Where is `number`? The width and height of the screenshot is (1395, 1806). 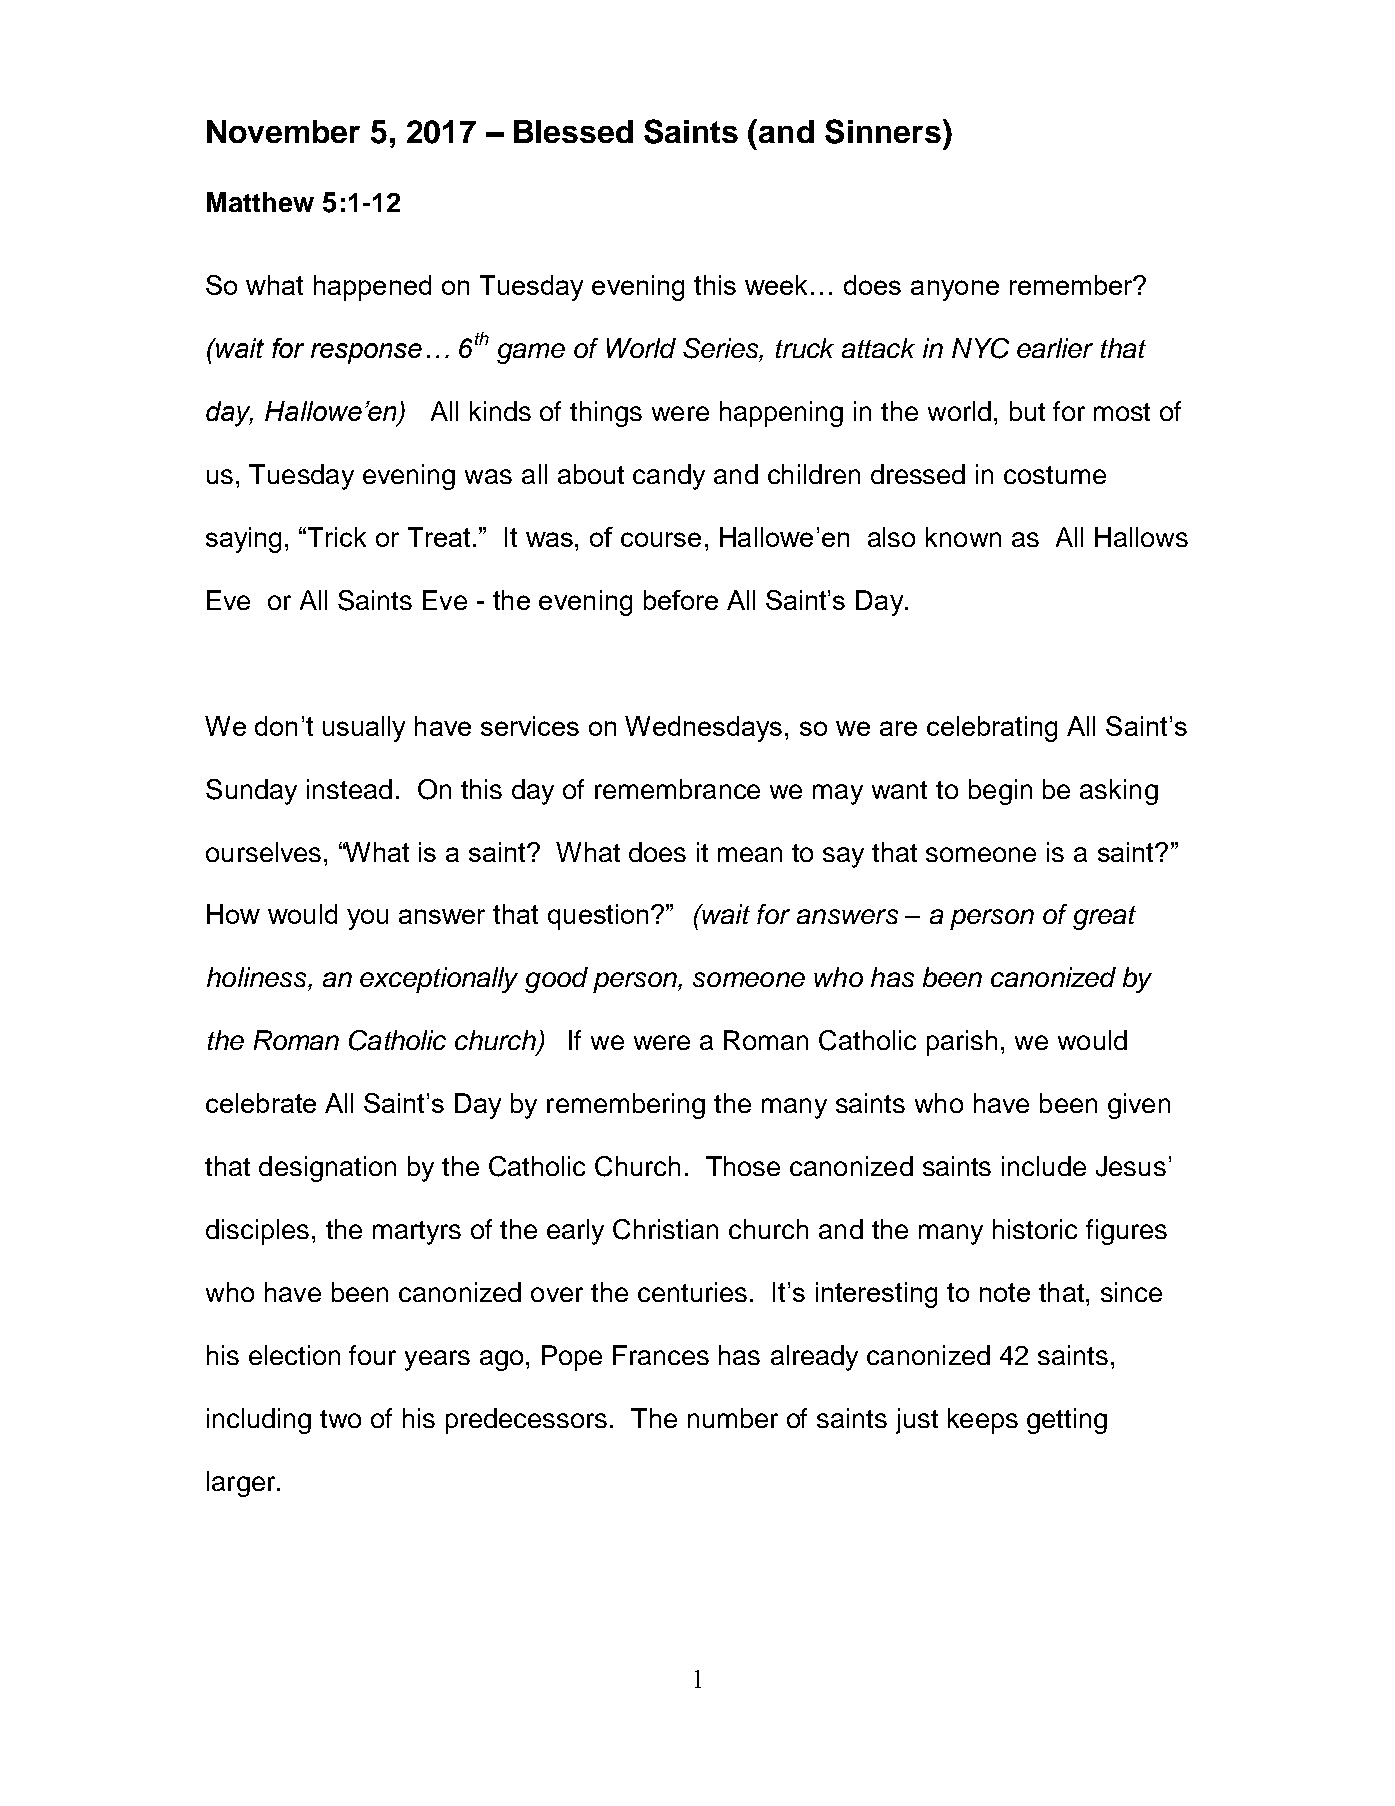 number is located at coordinates (733, 1418).
